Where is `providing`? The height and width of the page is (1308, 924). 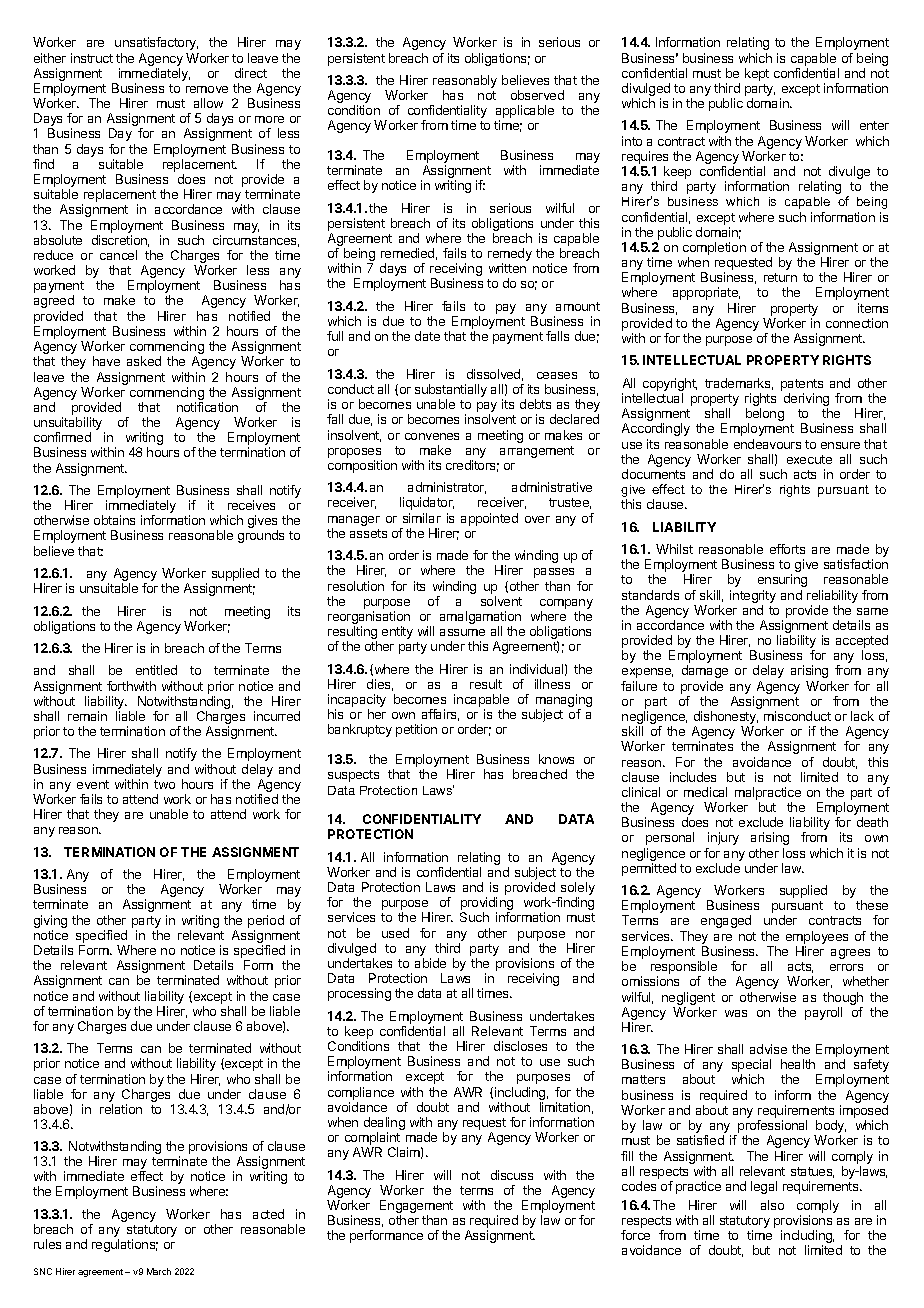 providing is located at coordinates (487, 905).
